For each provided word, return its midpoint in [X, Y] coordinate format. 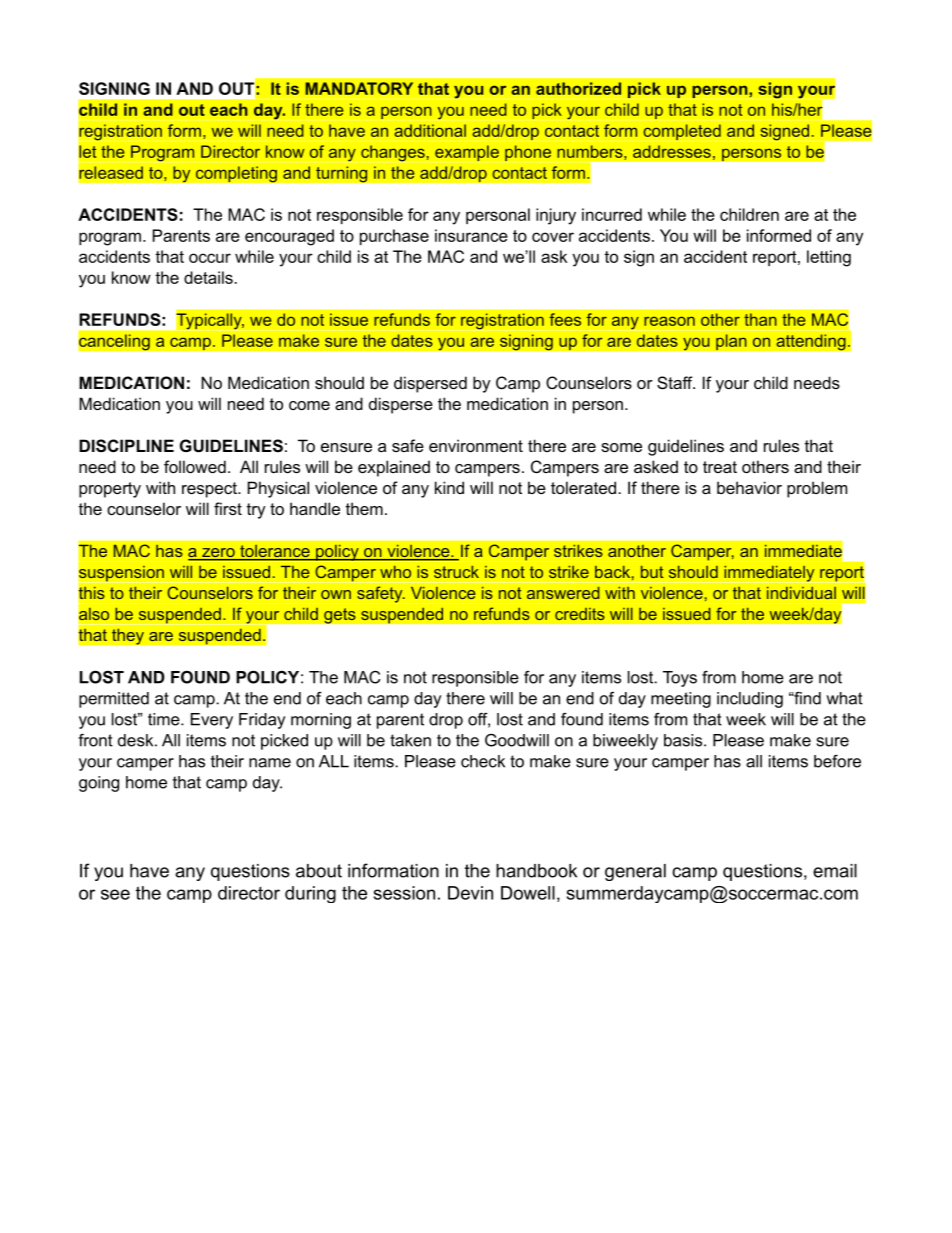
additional [430, 130]
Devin [470, 893]
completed [682, 132]
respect [210, 490]
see [115, 894]
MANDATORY [359, 88]
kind [449, 487]
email [835, 871]
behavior [749, 487]
